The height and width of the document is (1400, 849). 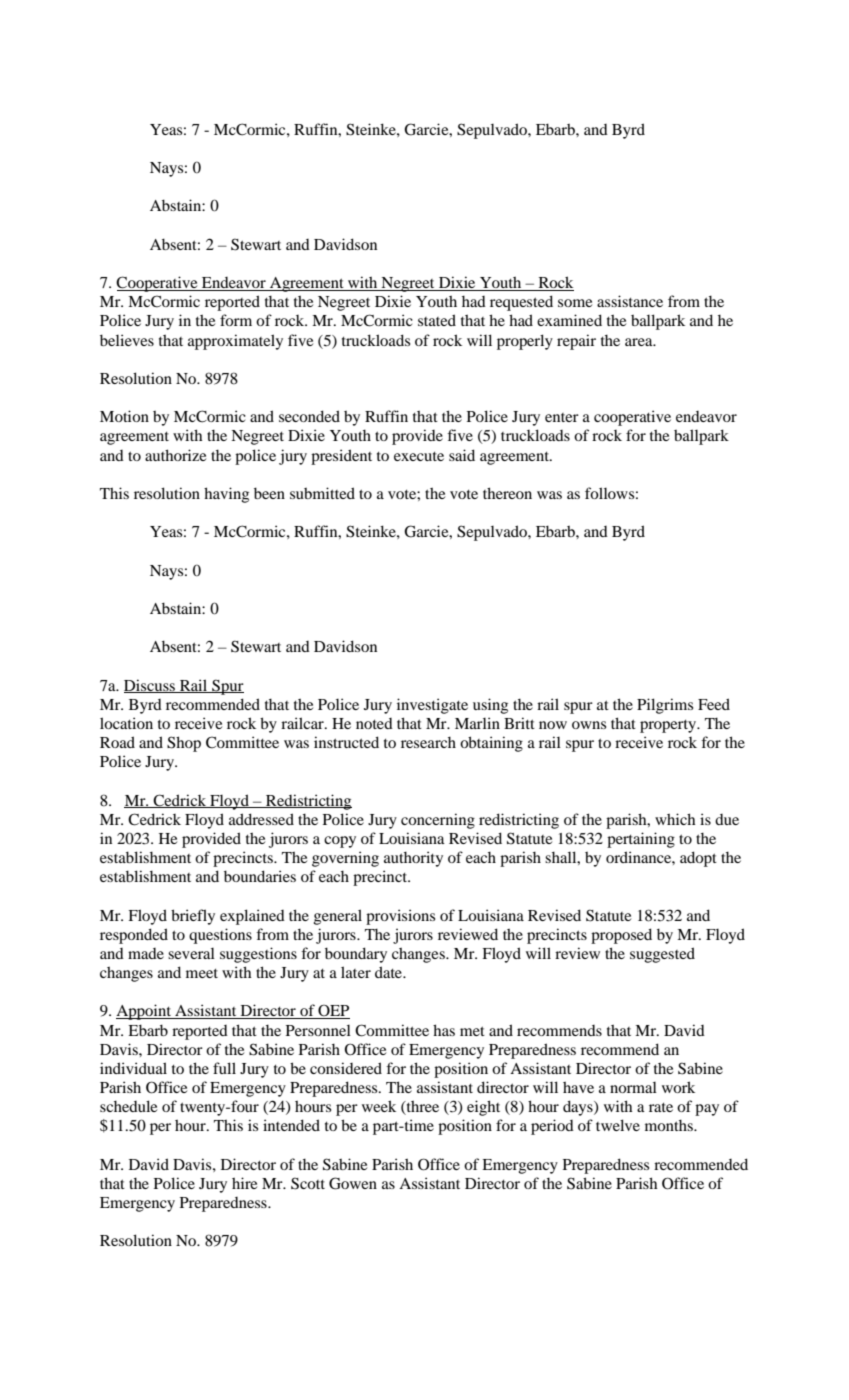 What do you see at coordinates (428, 742) in the document?
I see `research` at bounding box center [428, 742].
